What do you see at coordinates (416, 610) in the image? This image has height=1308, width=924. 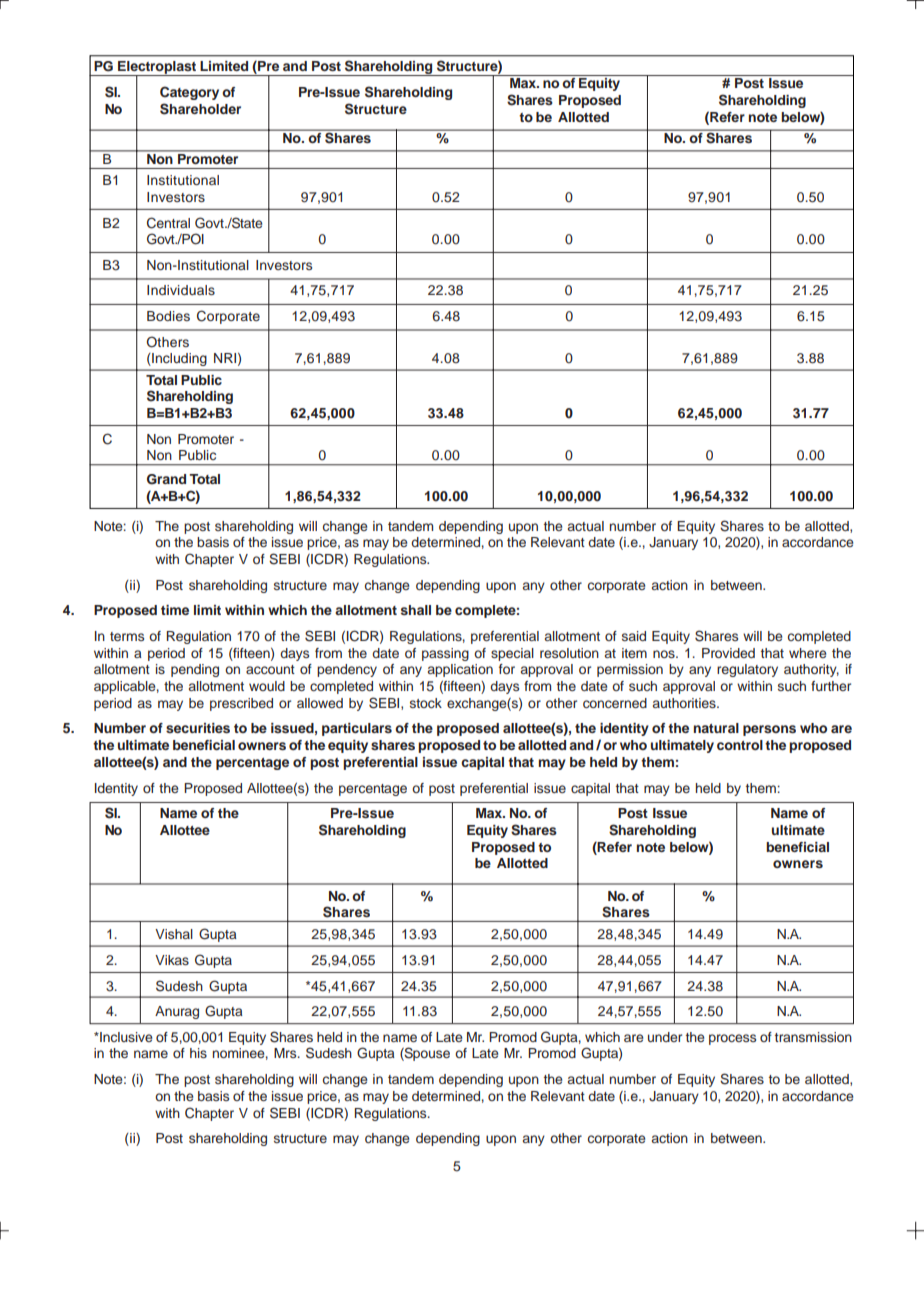 I see `shall` at bounding box center [416, 610].
